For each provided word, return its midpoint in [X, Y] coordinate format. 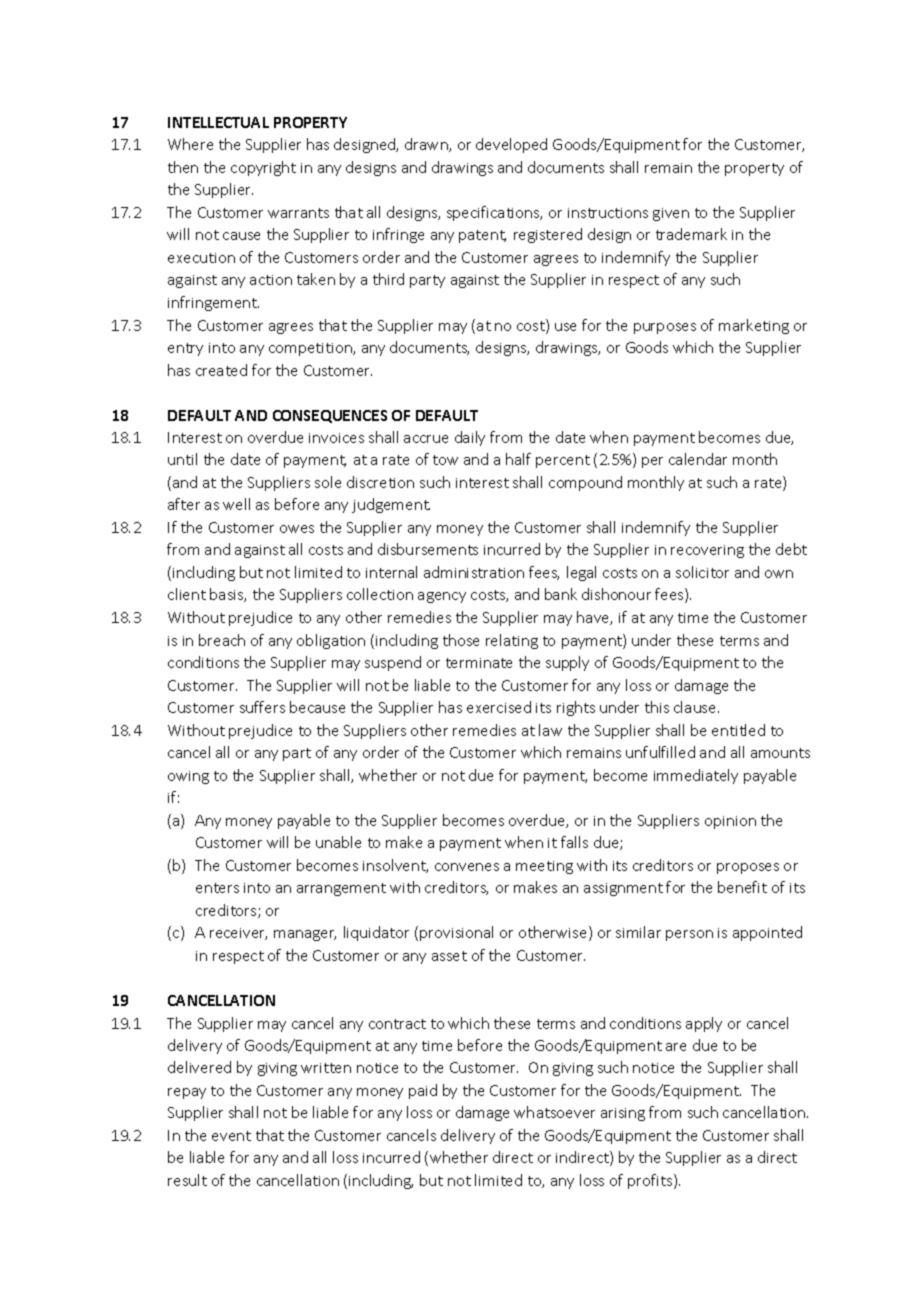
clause [696, 707]
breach [222, 640]
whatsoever [554, 1112]
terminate [479, 663]
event [231, 1136]
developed [511, 145]
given [671, 214]
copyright [263, 168]
